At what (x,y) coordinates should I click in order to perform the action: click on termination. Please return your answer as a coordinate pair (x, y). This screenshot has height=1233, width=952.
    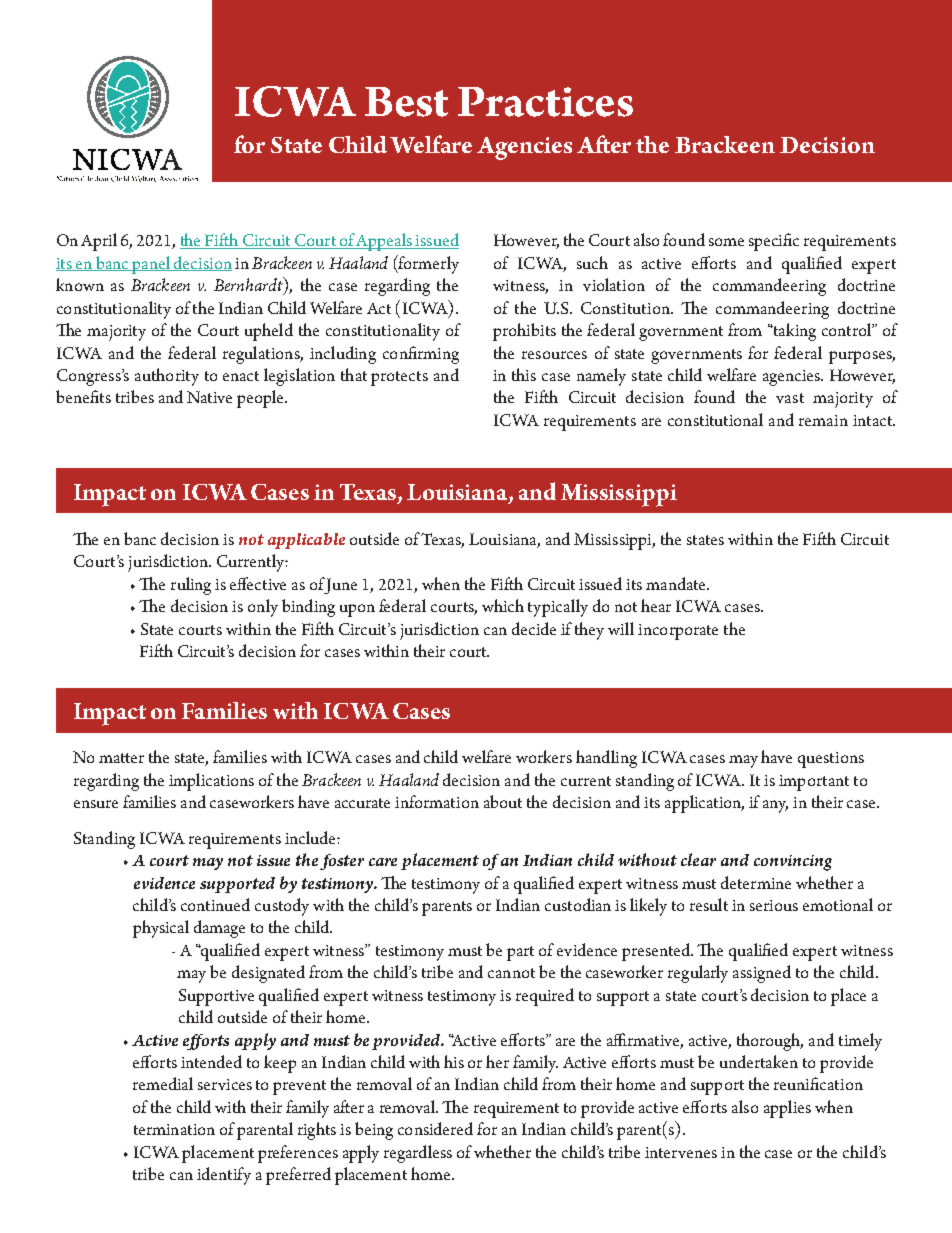
    Looking at the image, I should click on (174, 1129).
